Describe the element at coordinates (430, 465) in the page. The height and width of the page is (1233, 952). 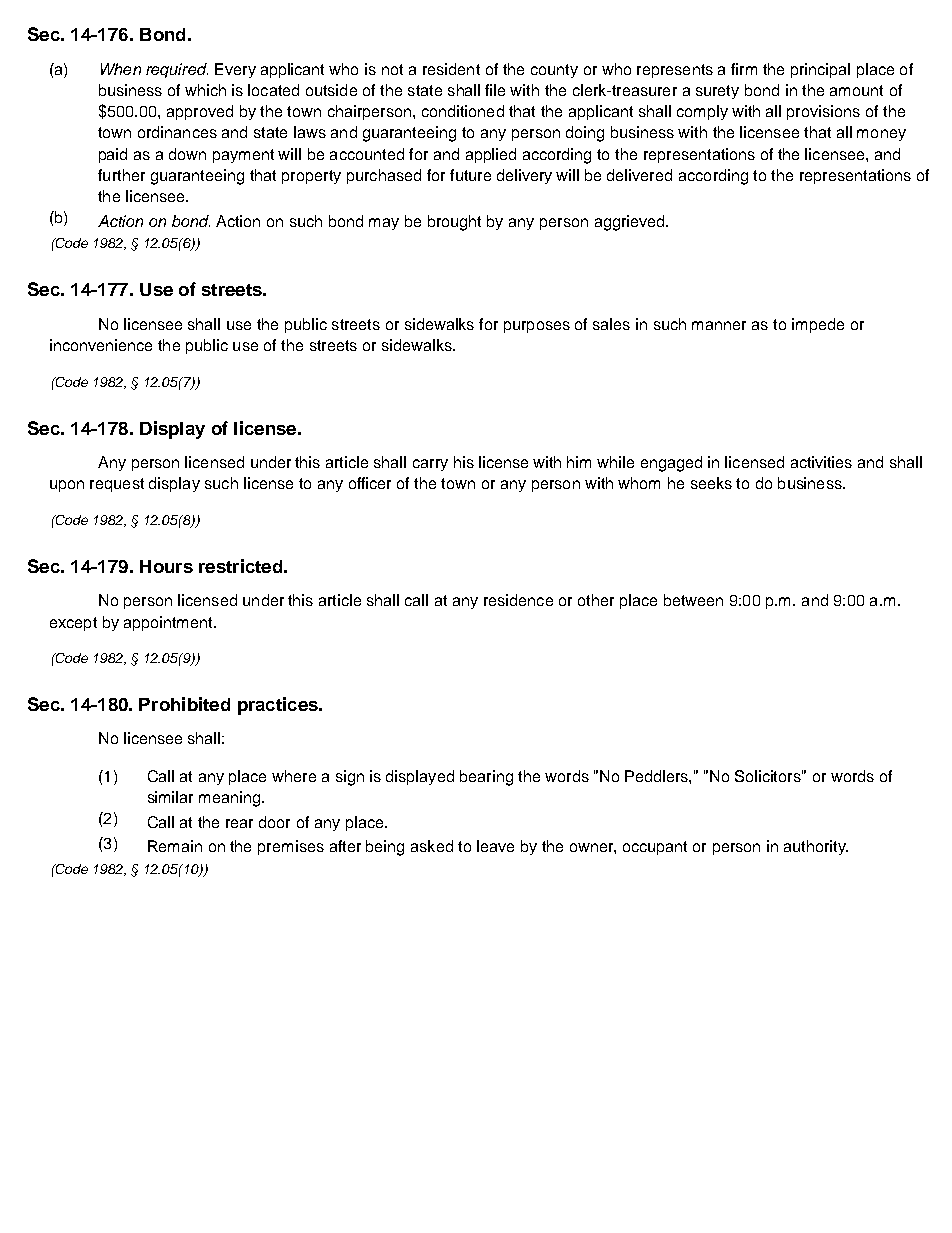
I see `carry` at that location.
